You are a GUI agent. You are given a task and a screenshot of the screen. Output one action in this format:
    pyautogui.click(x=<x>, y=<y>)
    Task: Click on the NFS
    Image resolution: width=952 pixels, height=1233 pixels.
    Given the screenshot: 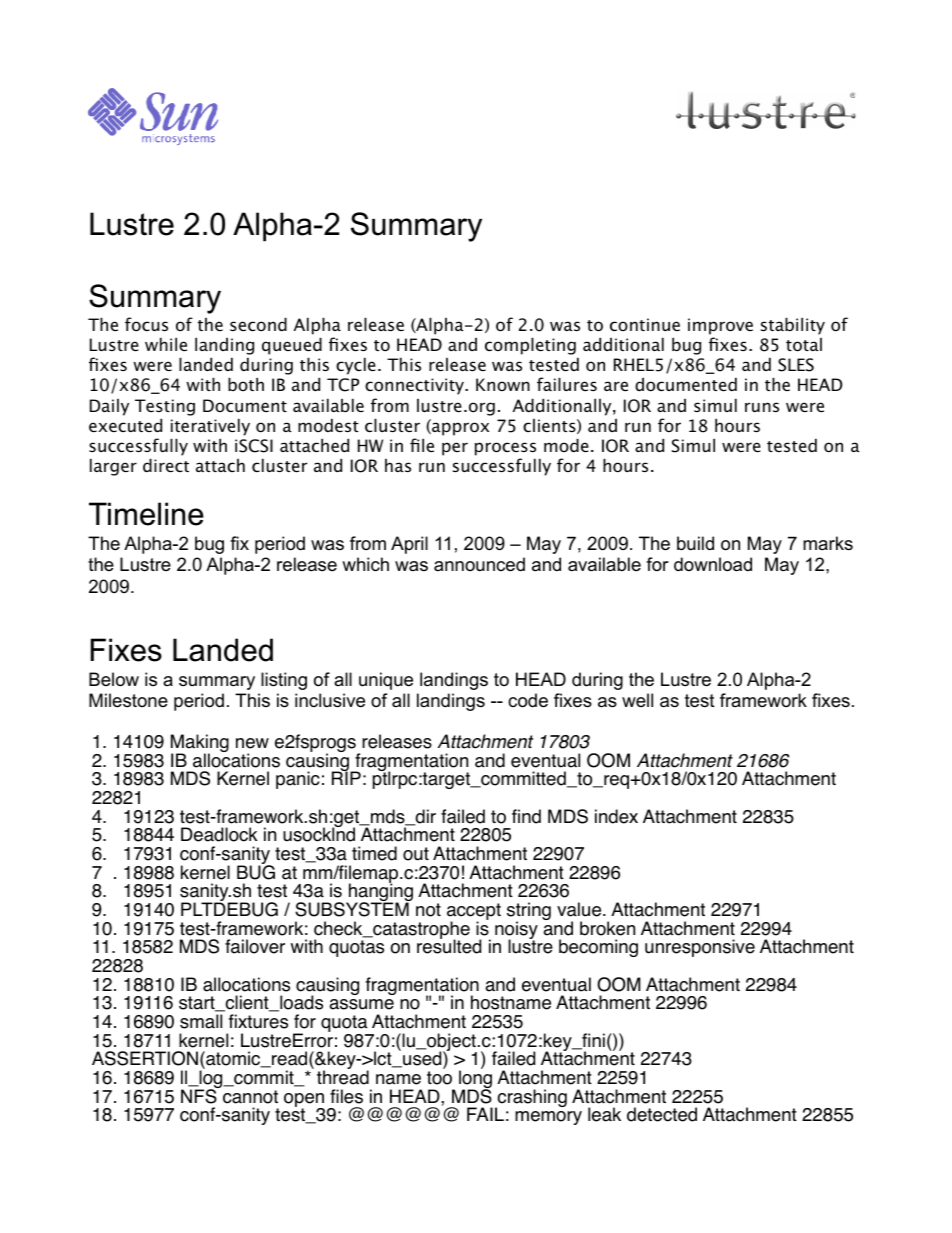 What is the action you would take?
    pyautogui.click(x=200, y=1095)
